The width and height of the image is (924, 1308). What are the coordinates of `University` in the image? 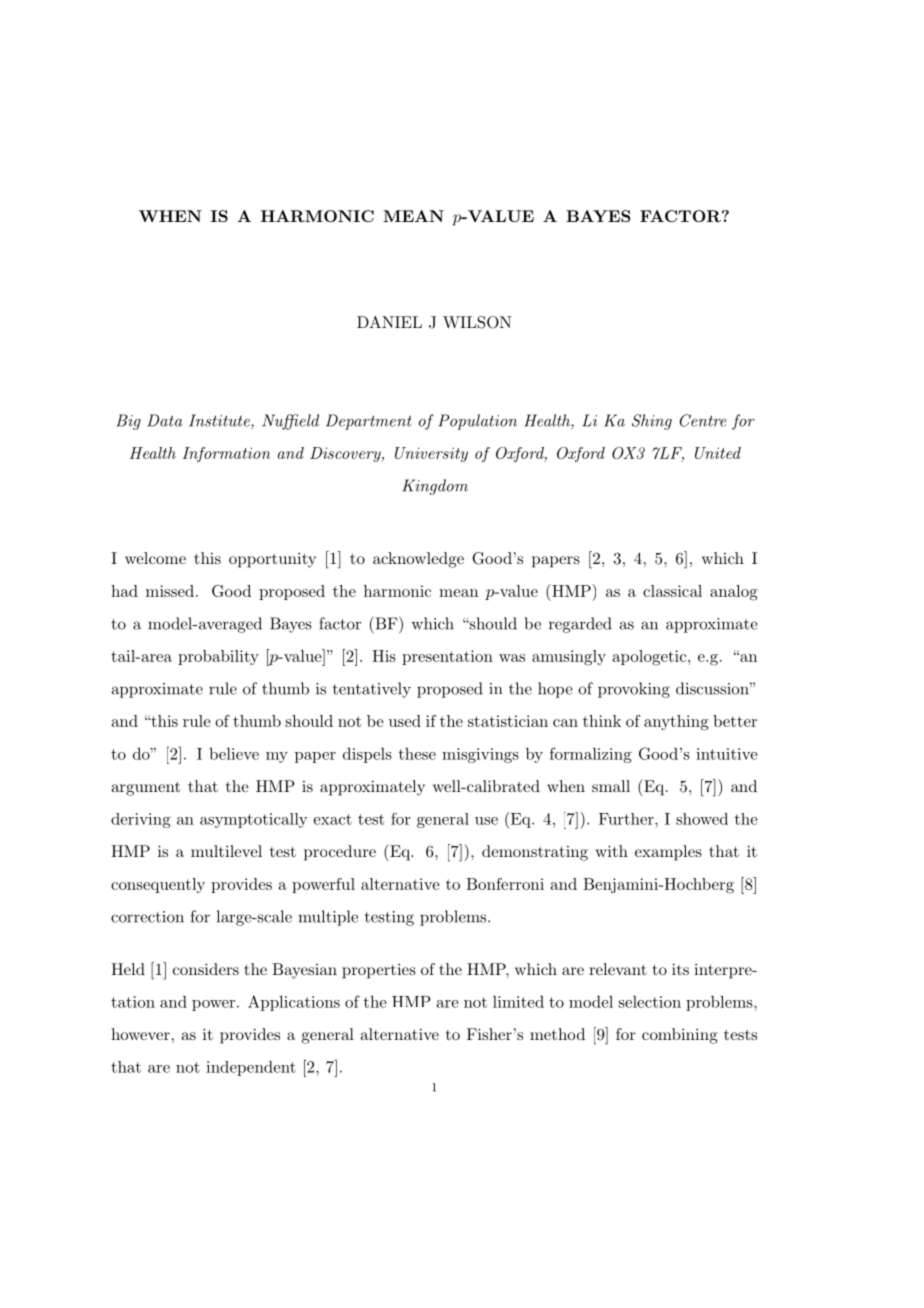 It's located at (431, 454).
